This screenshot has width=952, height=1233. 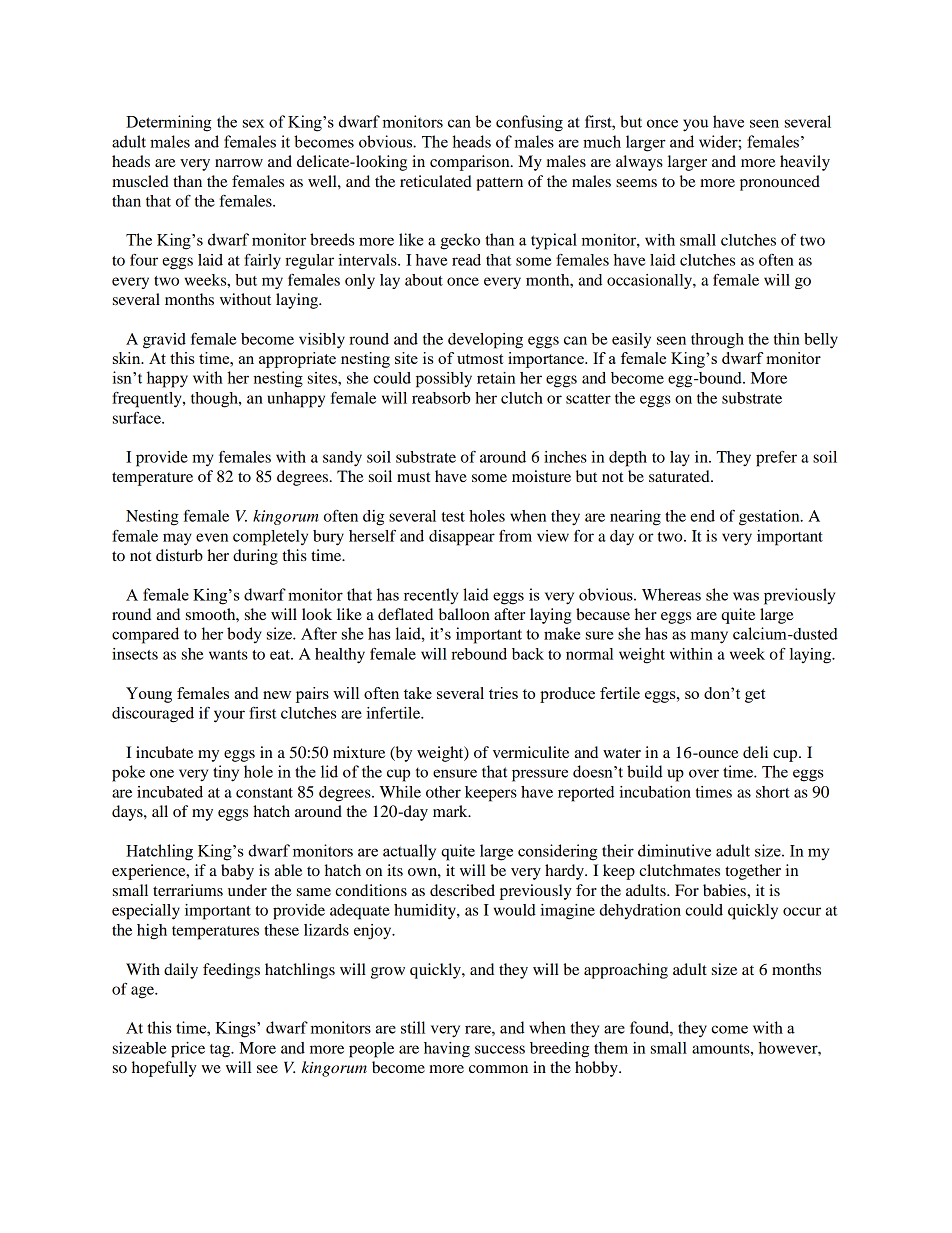 What do you see at coordinates (221, 1051) in the screenshot?
I see `tag` at bounding box center [221, 1051].
